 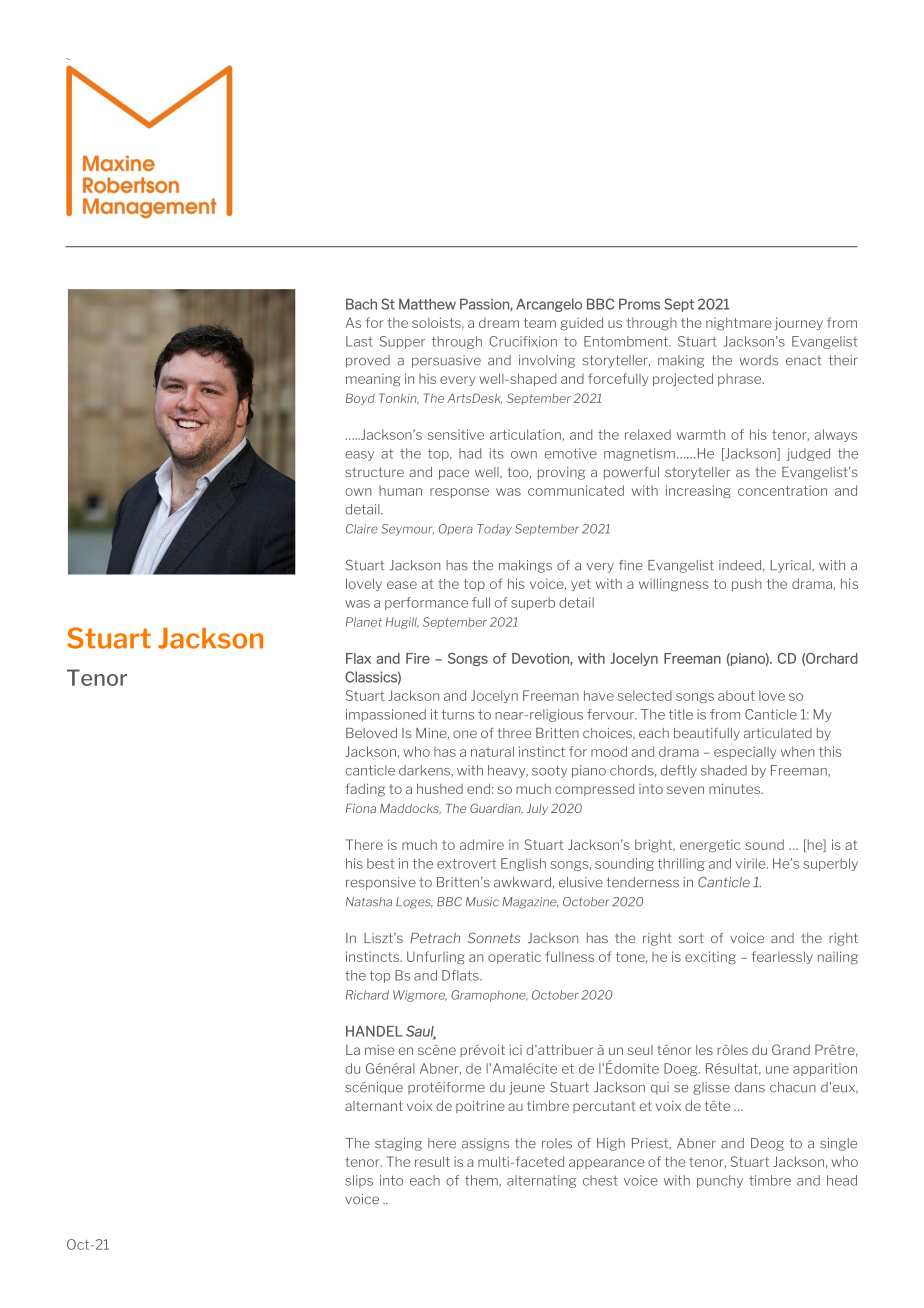 What do you see at coordinates (426, 603) in the screenshot?
I see `performance` at bounding box center [426, 603].
